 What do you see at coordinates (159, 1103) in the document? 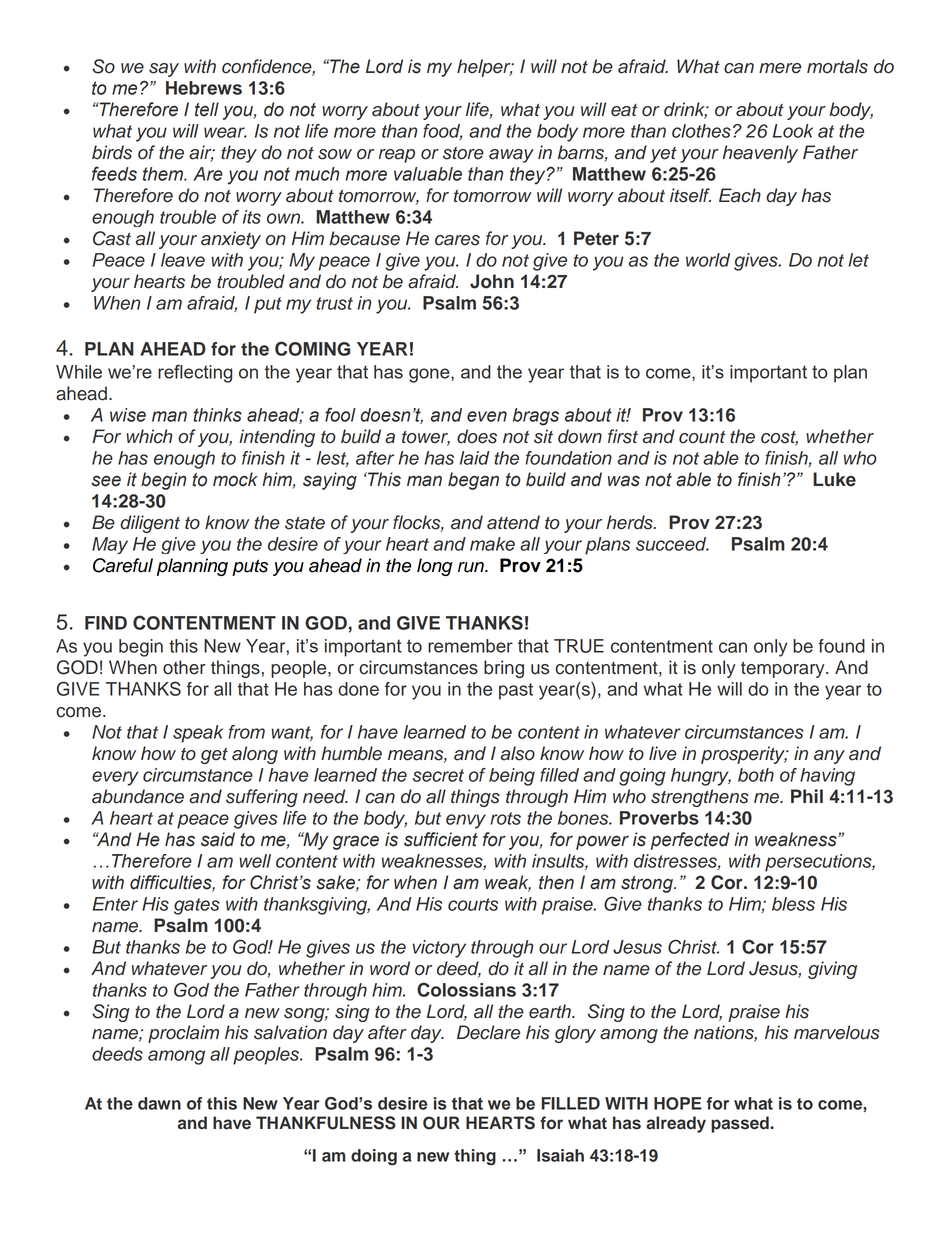
I see `dawn` at bounding box center [159, 1103].
